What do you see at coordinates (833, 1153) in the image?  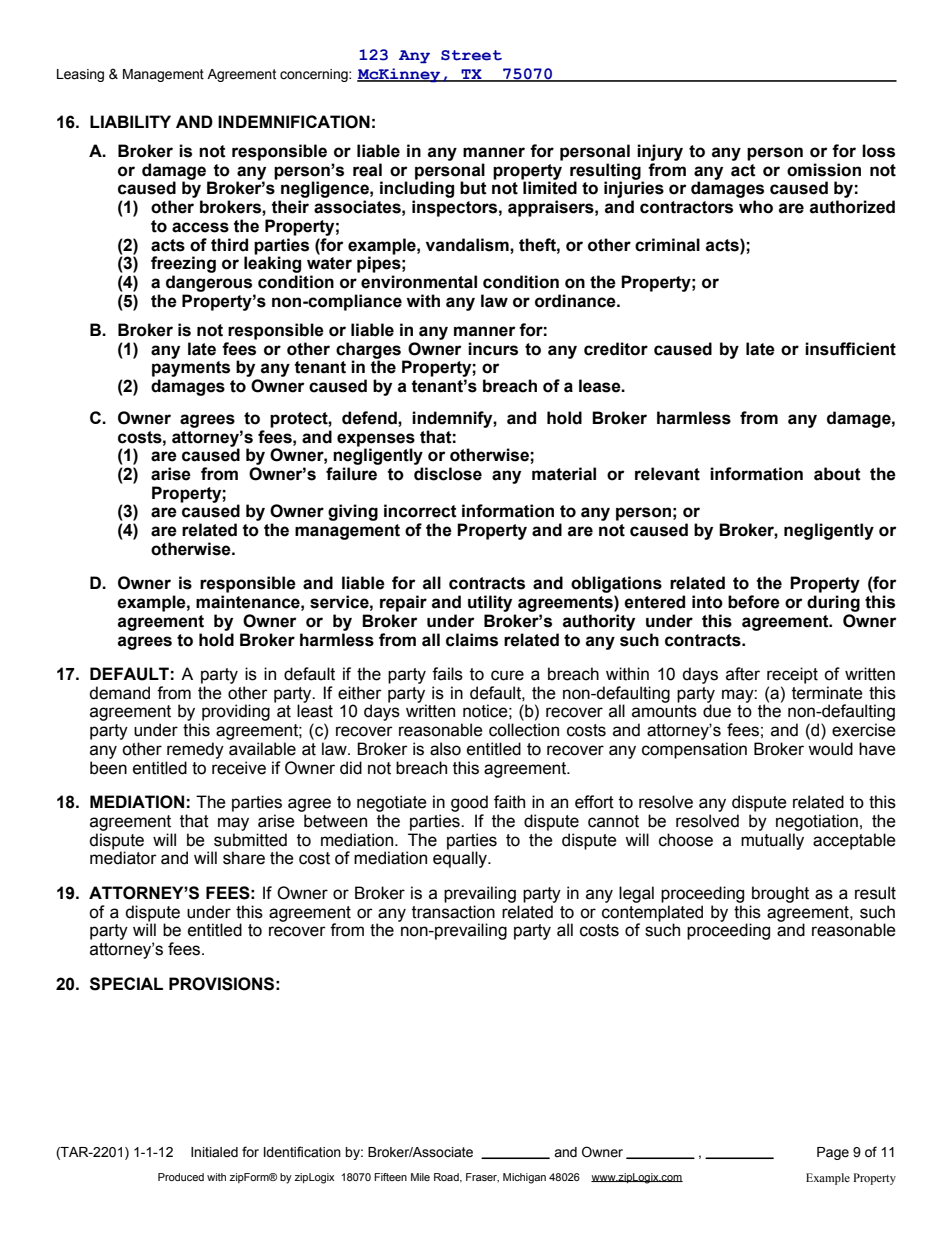 I see `Page` at bounding box center [833, 1153].
